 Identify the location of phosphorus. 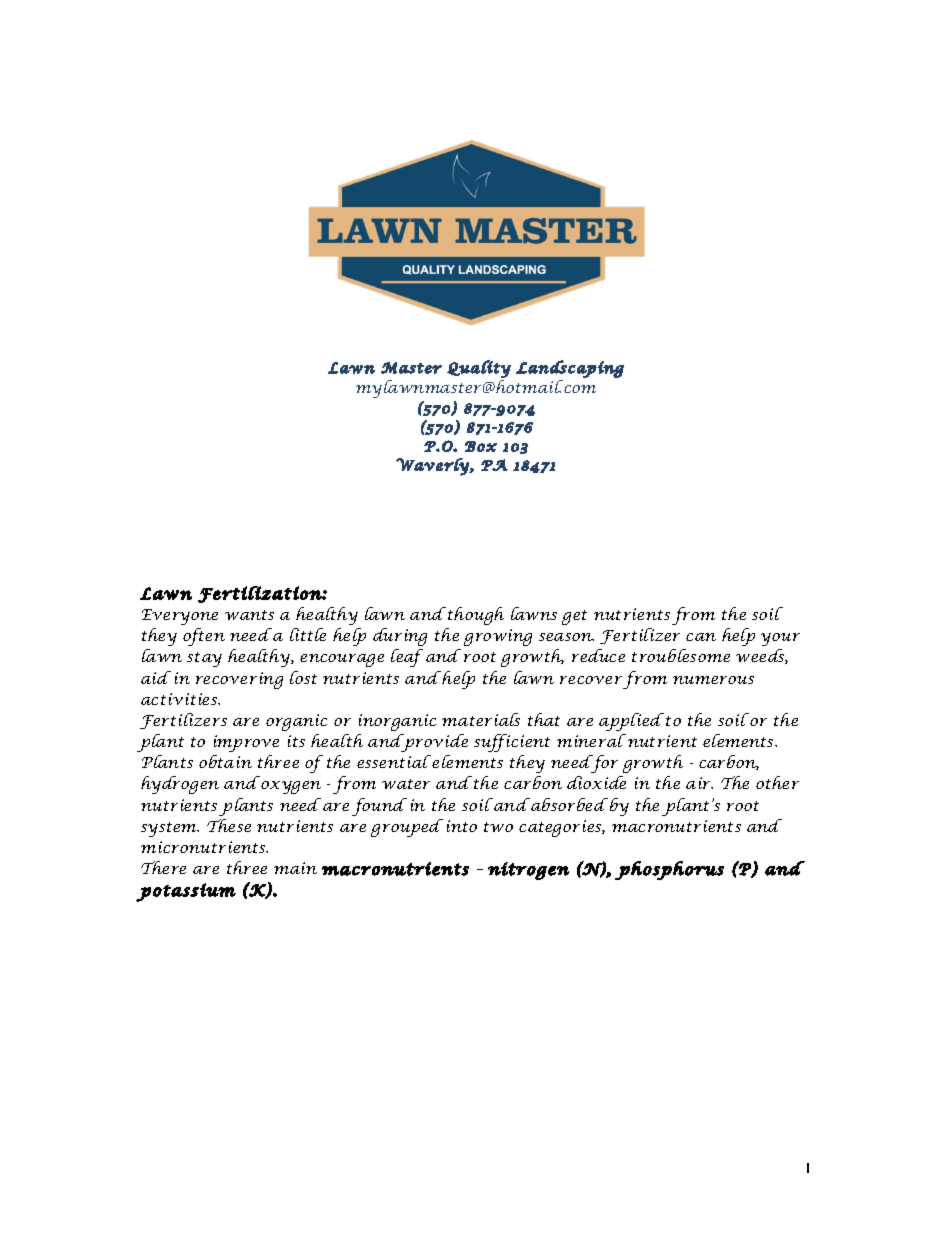
(669, 870).
